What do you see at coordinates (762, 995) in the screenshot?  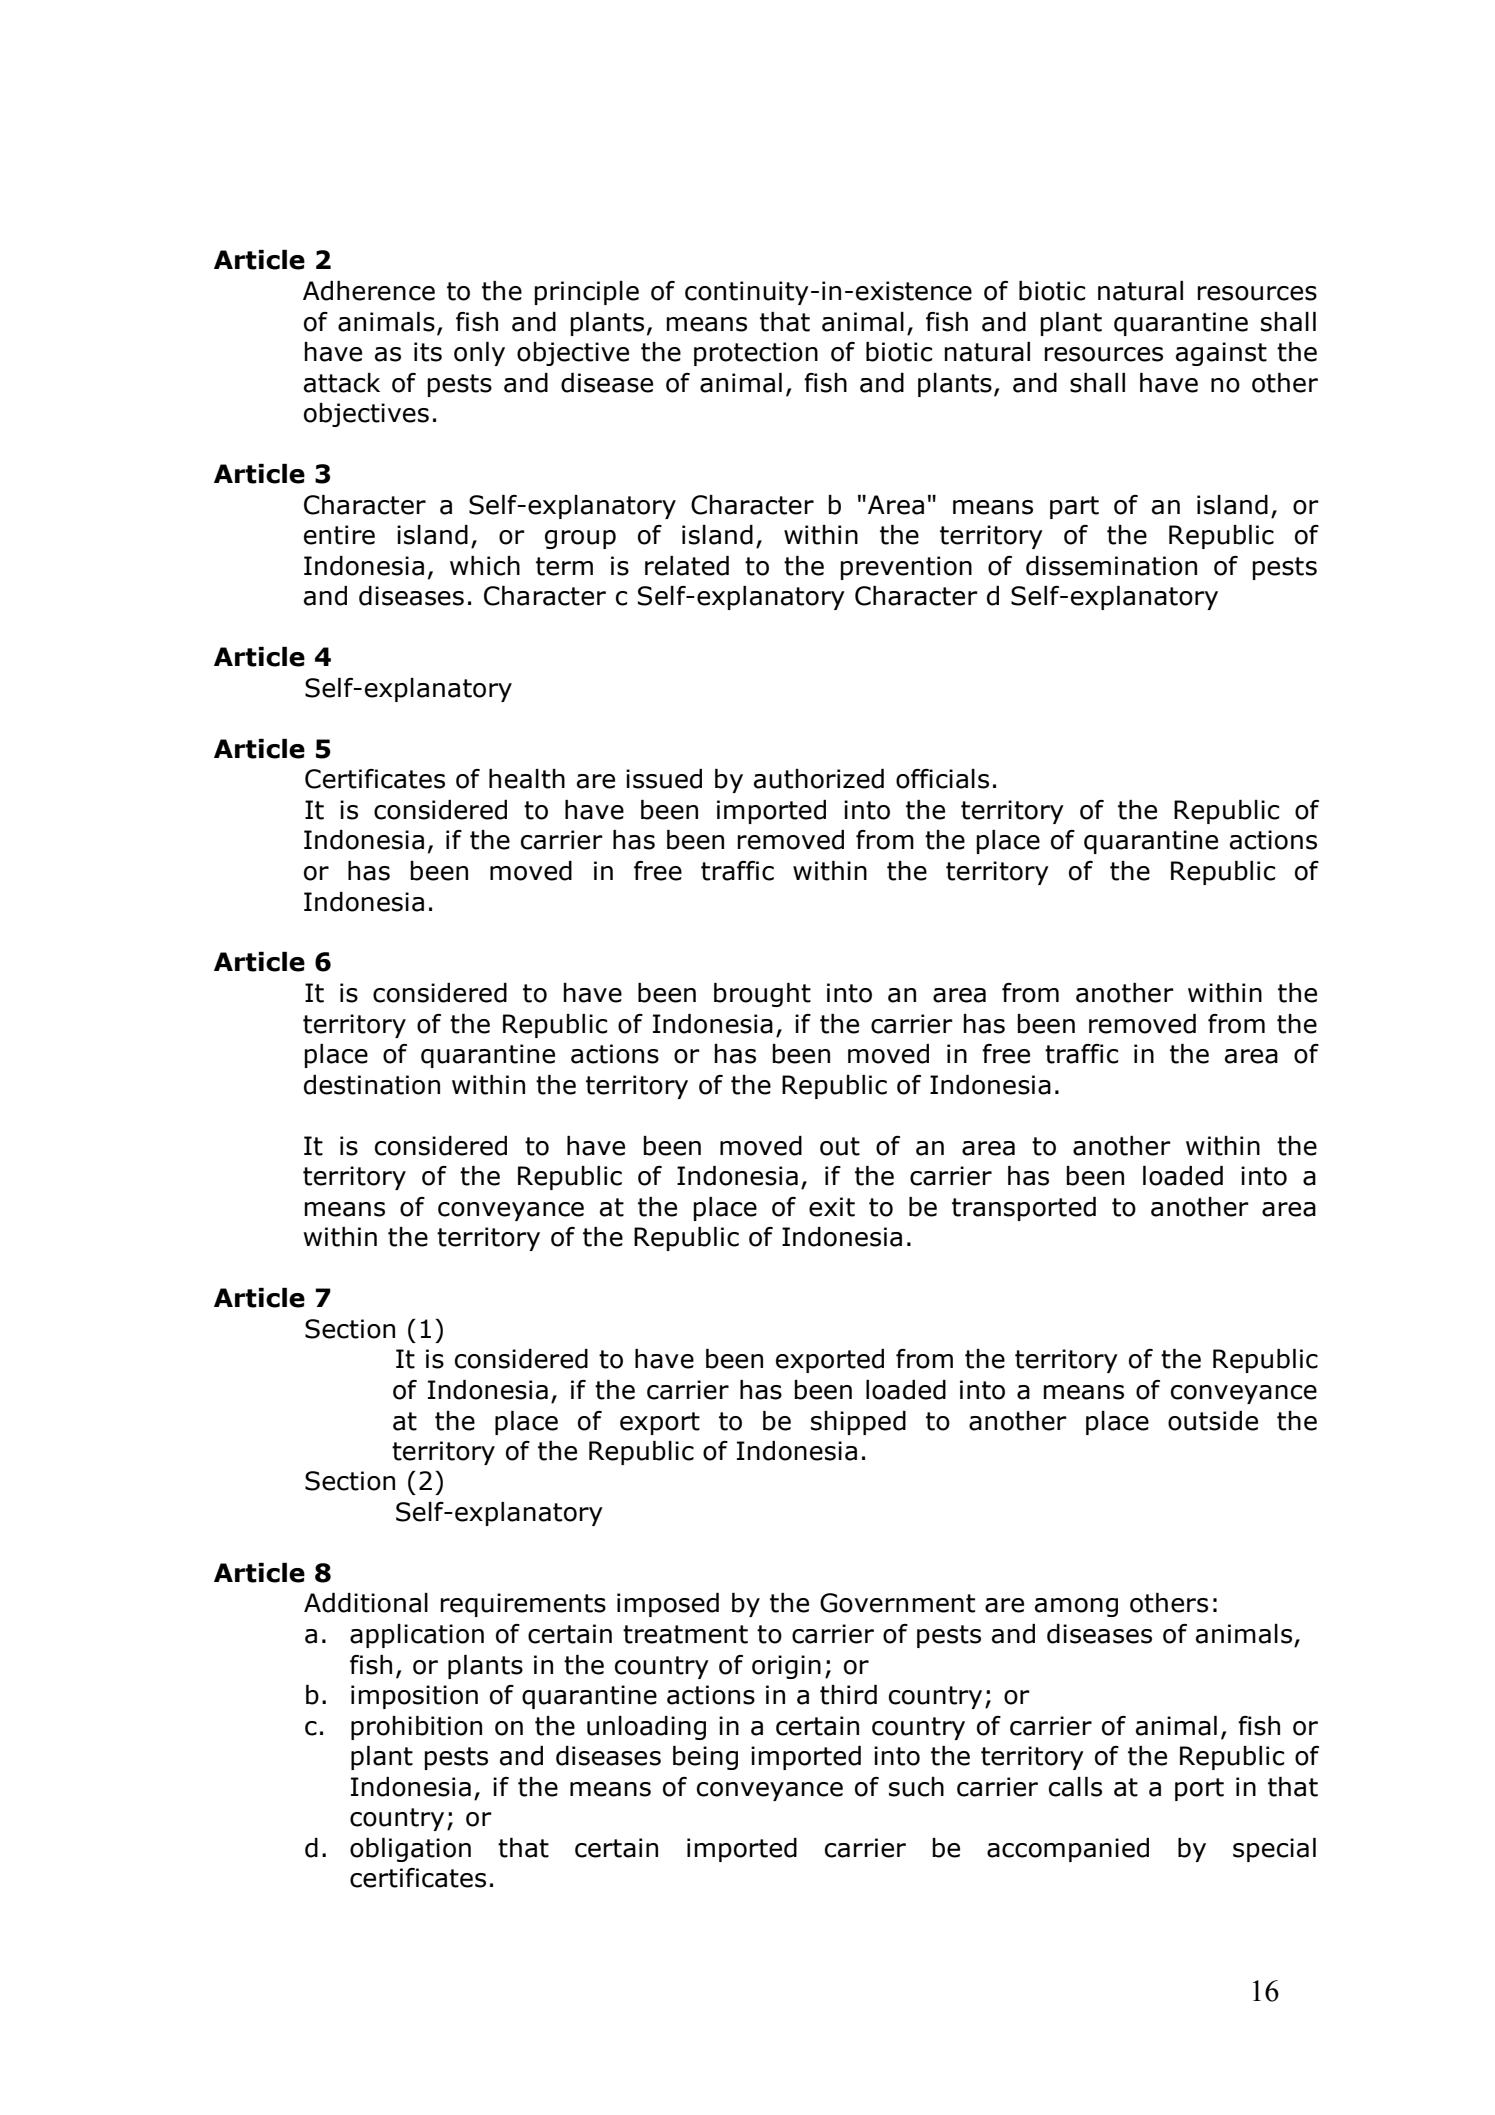 I see `brought` at bounding box center [762, 995].
